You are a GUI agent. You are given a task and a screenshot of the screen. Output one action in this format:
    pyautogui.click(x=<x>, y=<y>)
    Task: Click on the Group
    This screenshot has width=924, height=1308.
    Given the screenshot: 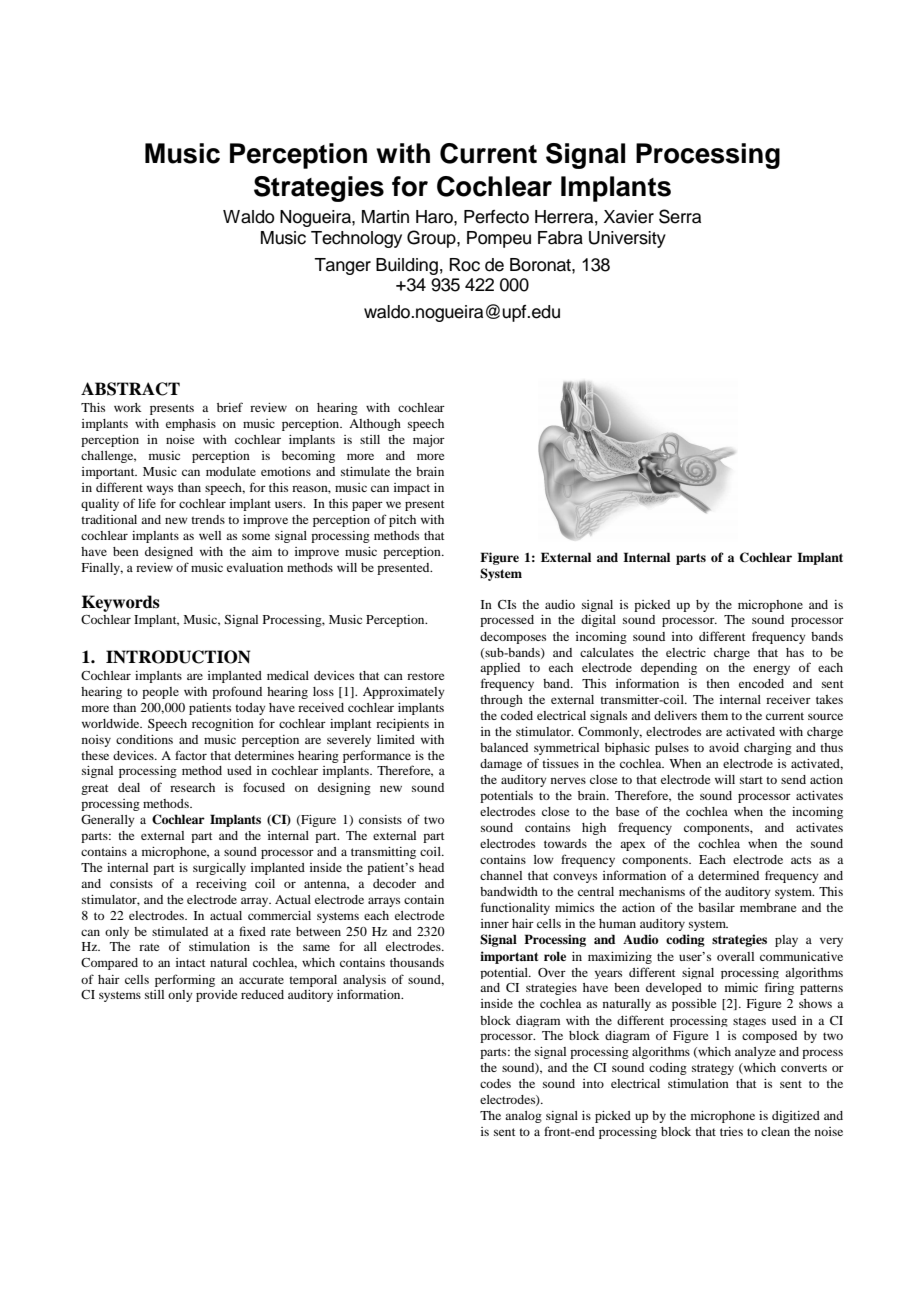 What is the action you would take?
    pyautogui.click(x=432, y=239)
